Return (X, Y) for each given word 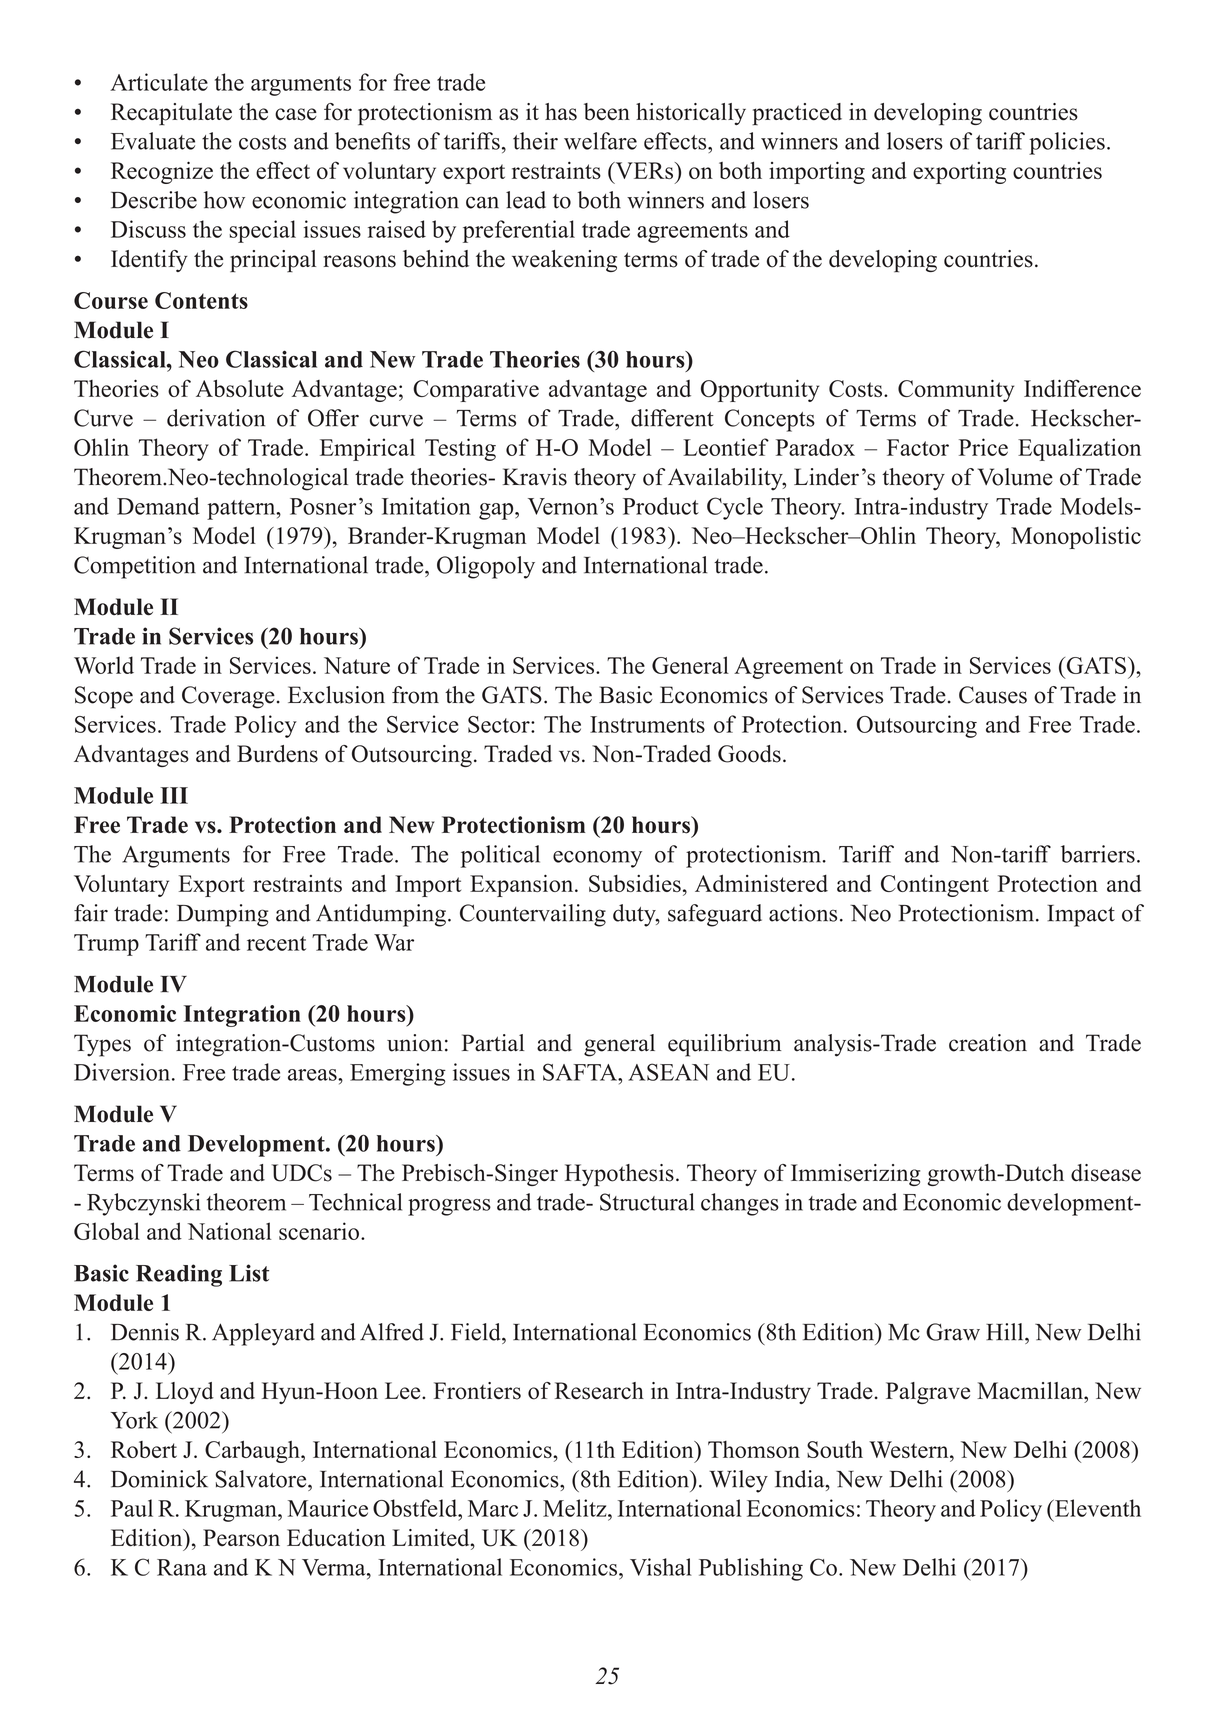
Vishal (661, 1567)
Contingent (935, 886)
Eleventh (1097, 1508)
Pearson (241, 1538)
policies (1067, 143)
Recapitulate (171, 114)
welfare (600, 141)
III (174, 795)
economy (597, 859)
